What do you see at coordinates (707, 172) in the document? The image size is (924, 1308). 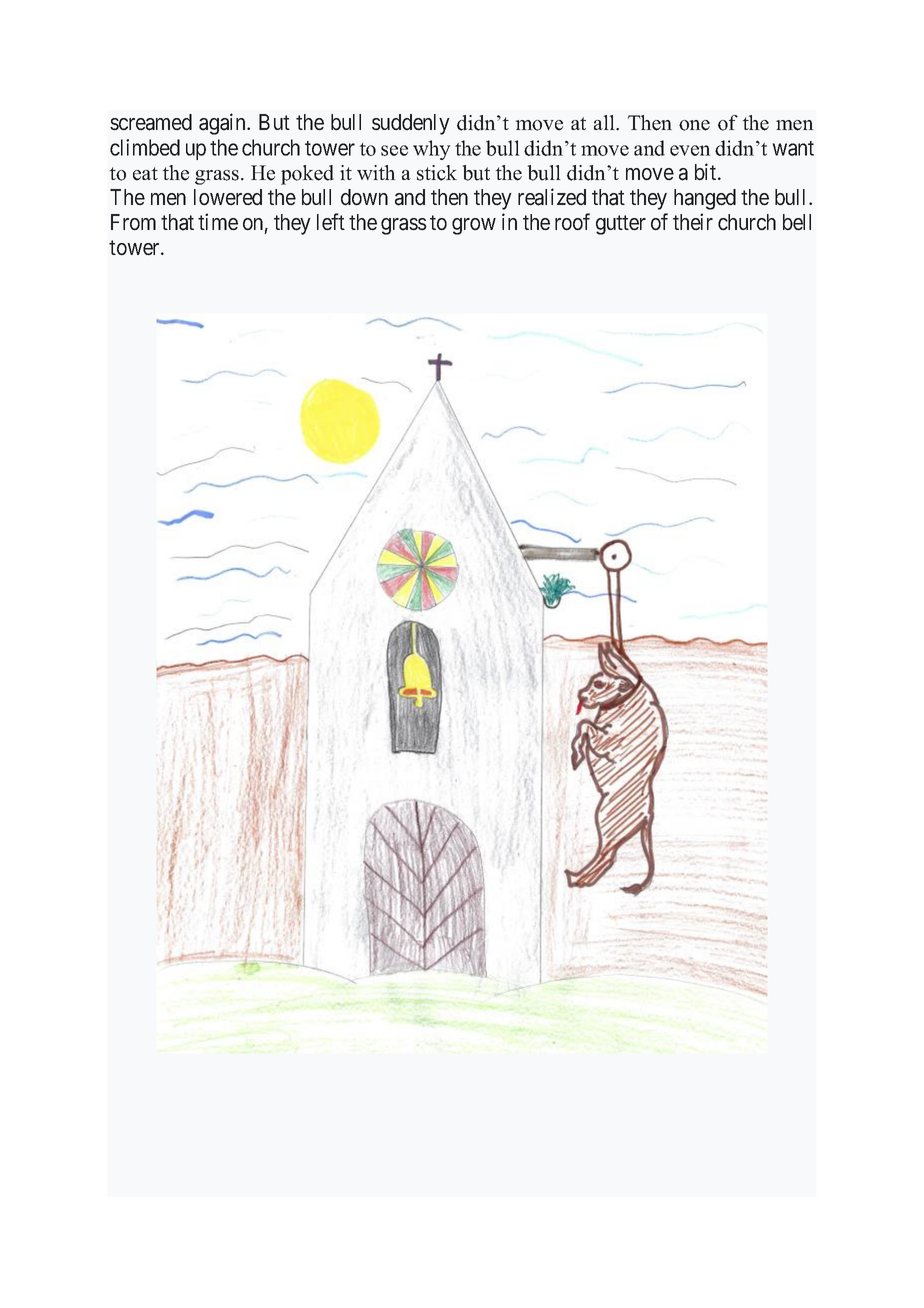 I see `bit` at bounding box center [707, 172].
